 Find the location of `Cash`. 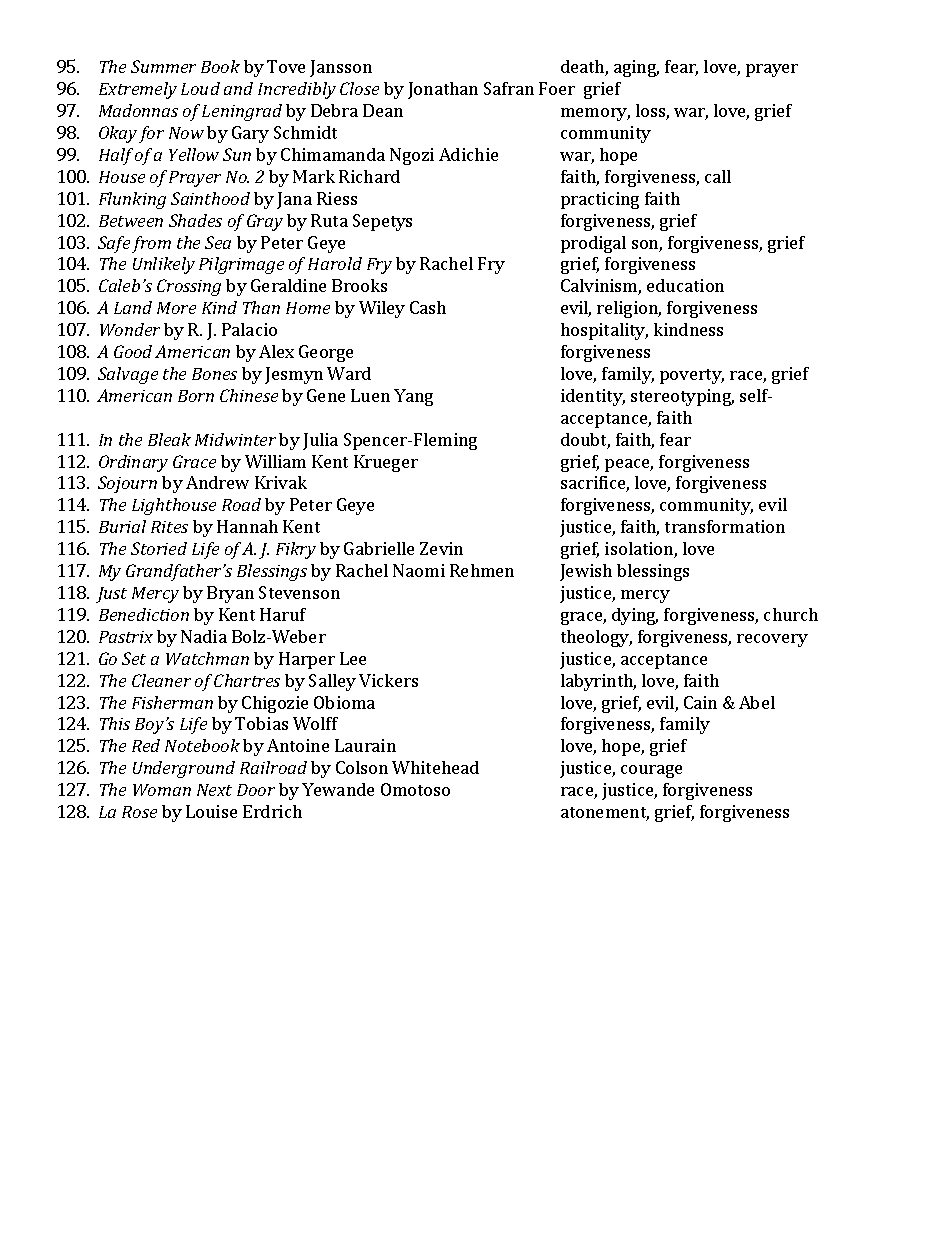

Cash is located at coordinates (428, 307).
